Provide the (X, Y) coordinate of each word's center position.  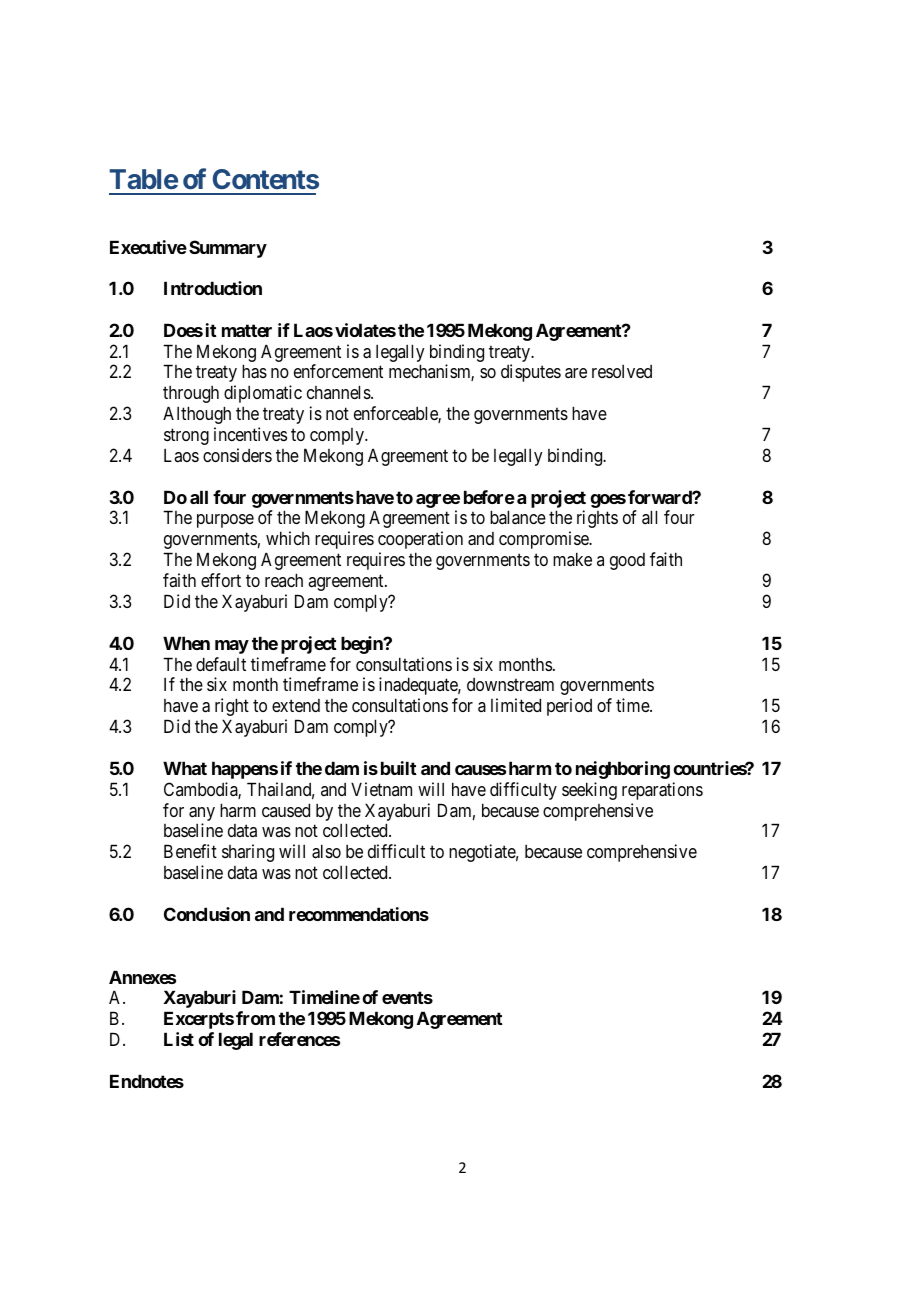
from (255, 1018)
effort (221, 580)
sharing (248, 853)
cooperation (420, 540)
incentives (250, 434)
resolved (622, 371)
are (576, 373)
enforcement (338, 371)
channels (339, 392)
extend (296, 705)
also (326, 851)
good (627, 561)
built (399, 768)
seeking (589, 791)
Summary (228, 249)
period (569, 707)
